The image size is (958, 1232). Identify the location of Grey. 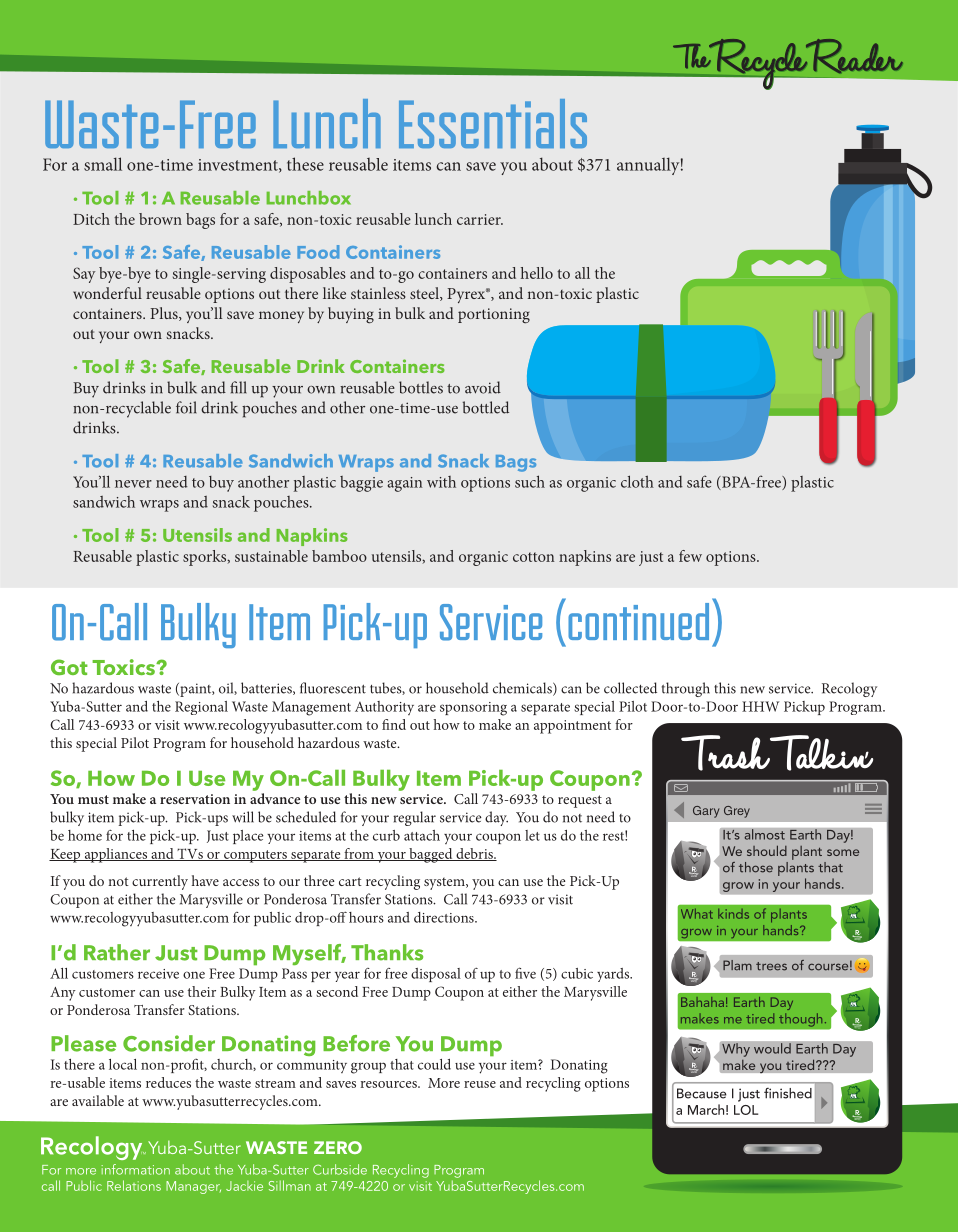
(737, 812).
